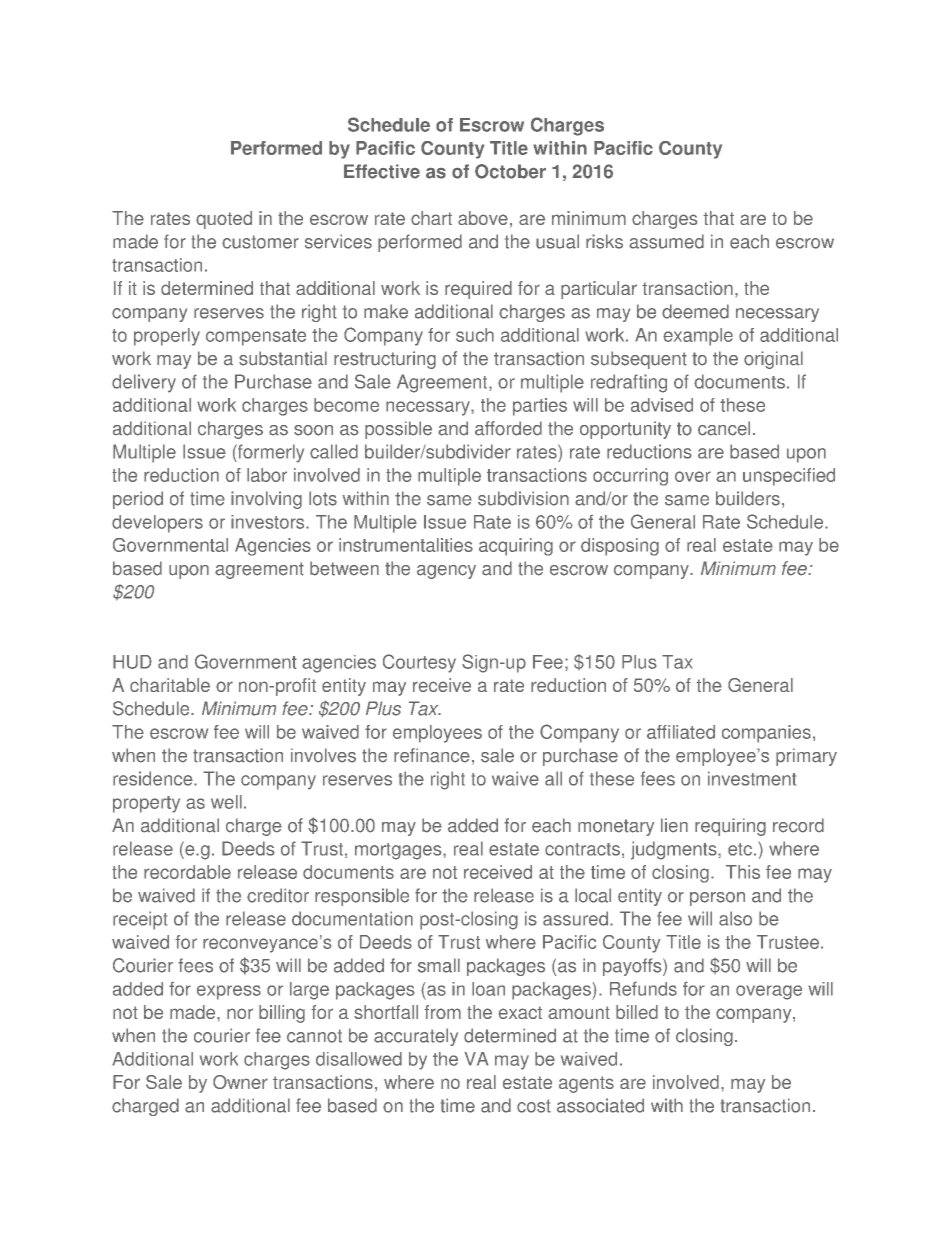 The height and width of the page is (1233, 952). Describe the element at coordinates (637, 1012) in the page. I see `billed` at that location.
